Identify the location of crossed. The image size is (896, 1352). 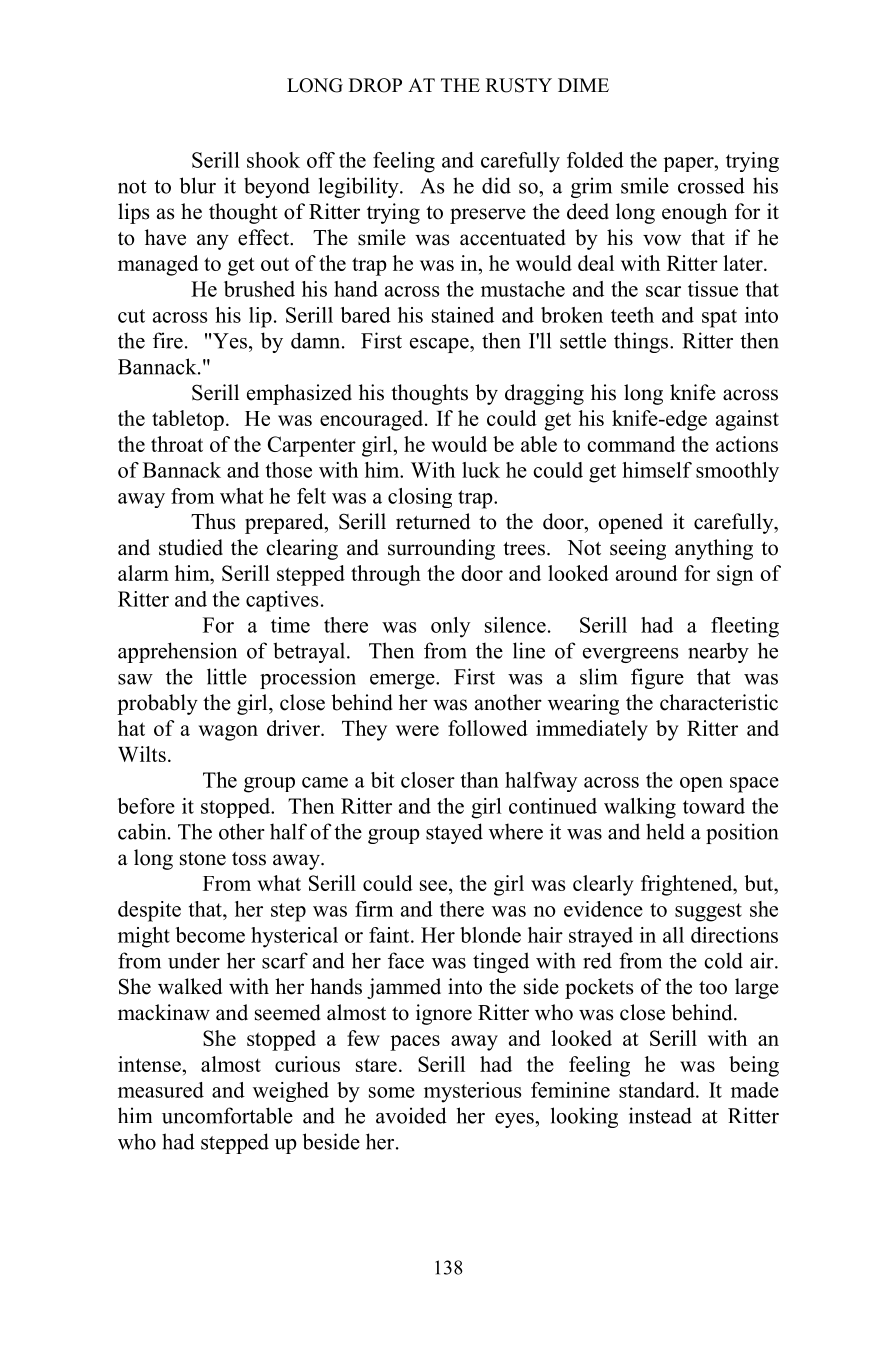
(711, 185).
